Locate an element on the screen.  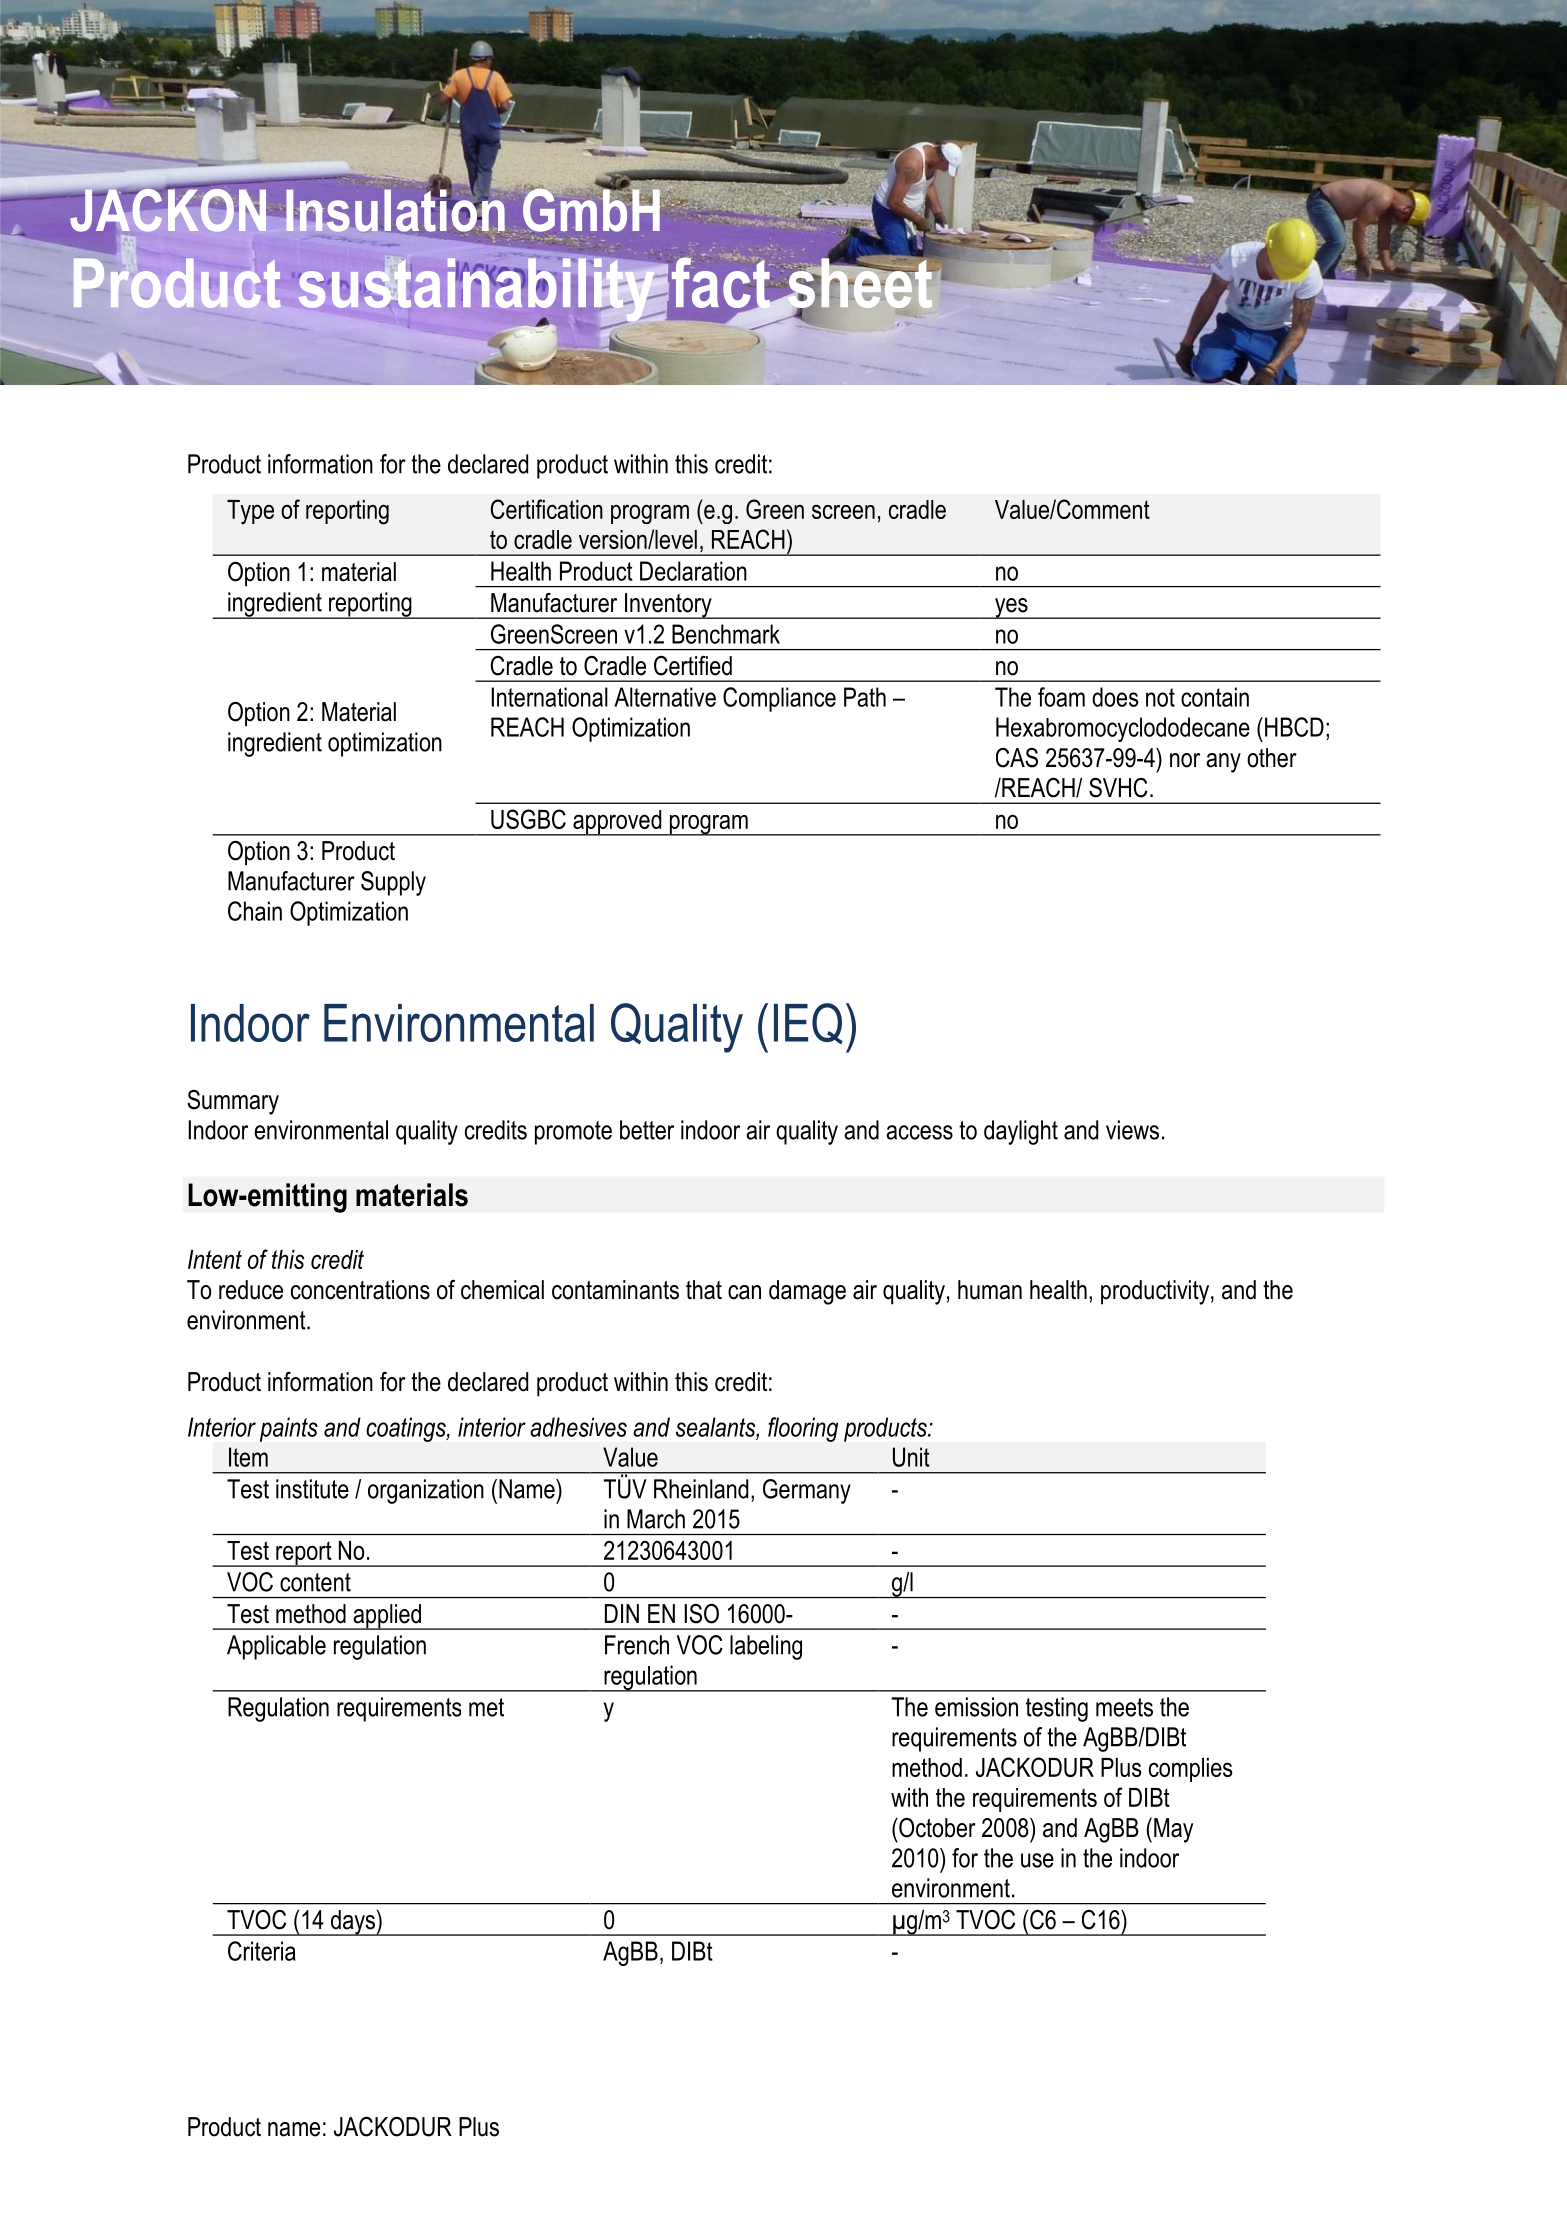
better is located at coordinates (647, 1130).
